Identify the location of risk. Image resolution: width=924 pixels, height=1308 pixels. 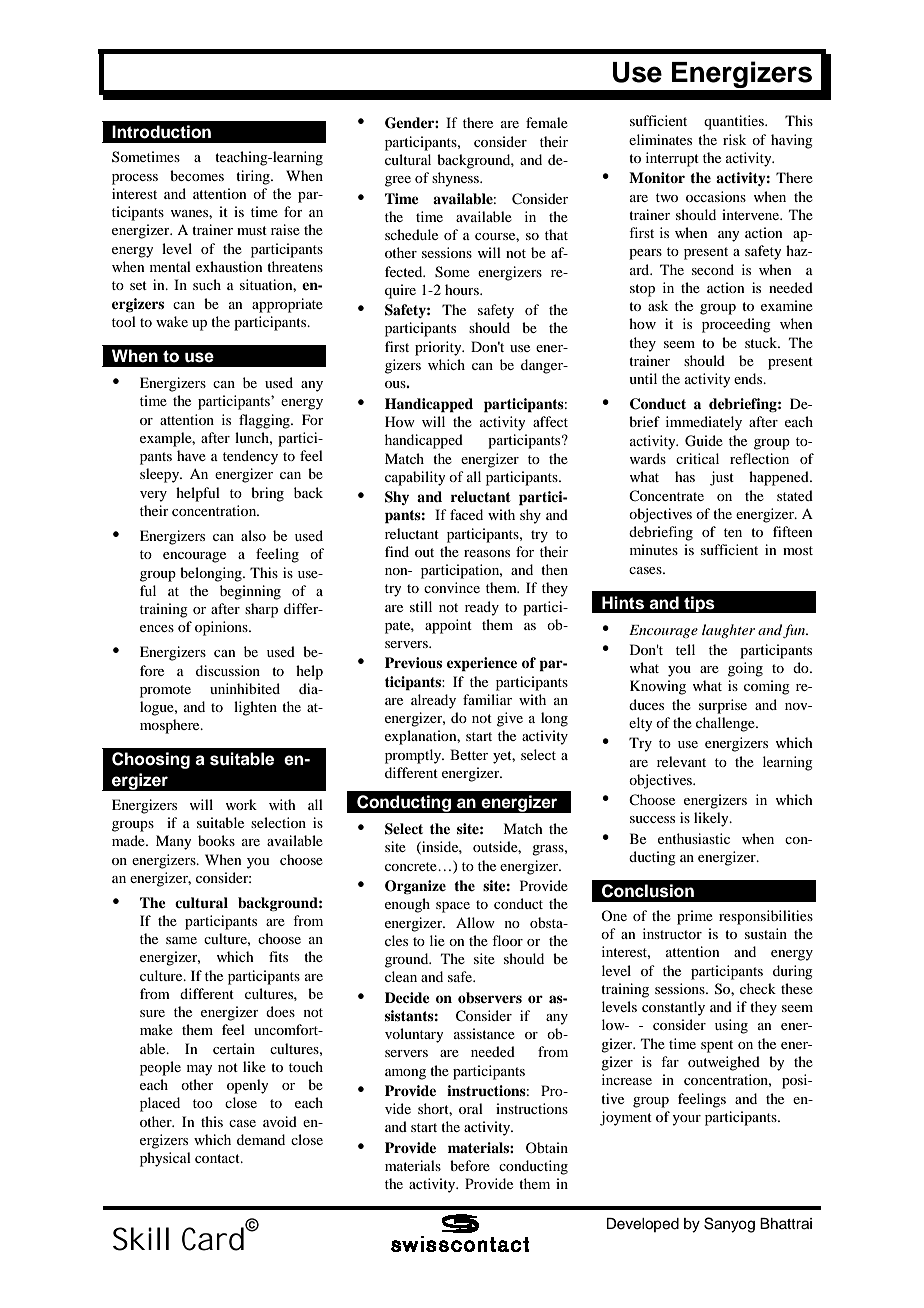
(734, 139).
